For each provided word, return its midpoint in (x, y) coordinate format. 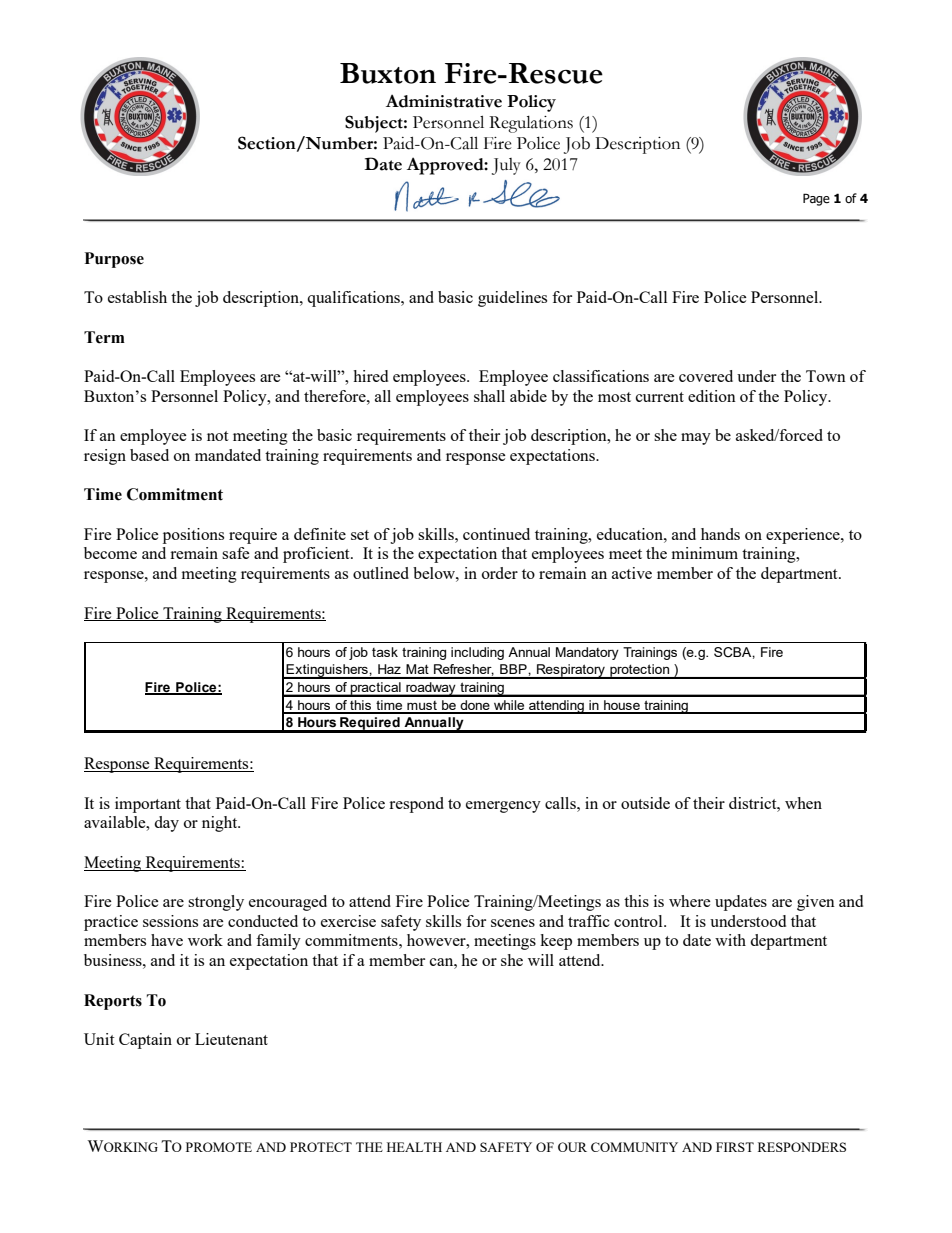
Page (816, 199)
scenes (513, 923)
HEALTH (414, 1147)
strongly (216, 903)
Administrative (444, 101)
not (217, 436)
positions (193, 536)
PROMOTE (219, 1147)
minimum (705, 553)
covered (706, 376)
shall (489, 396)
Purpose (114, 260)
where (690, 901)
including (477, 653)
